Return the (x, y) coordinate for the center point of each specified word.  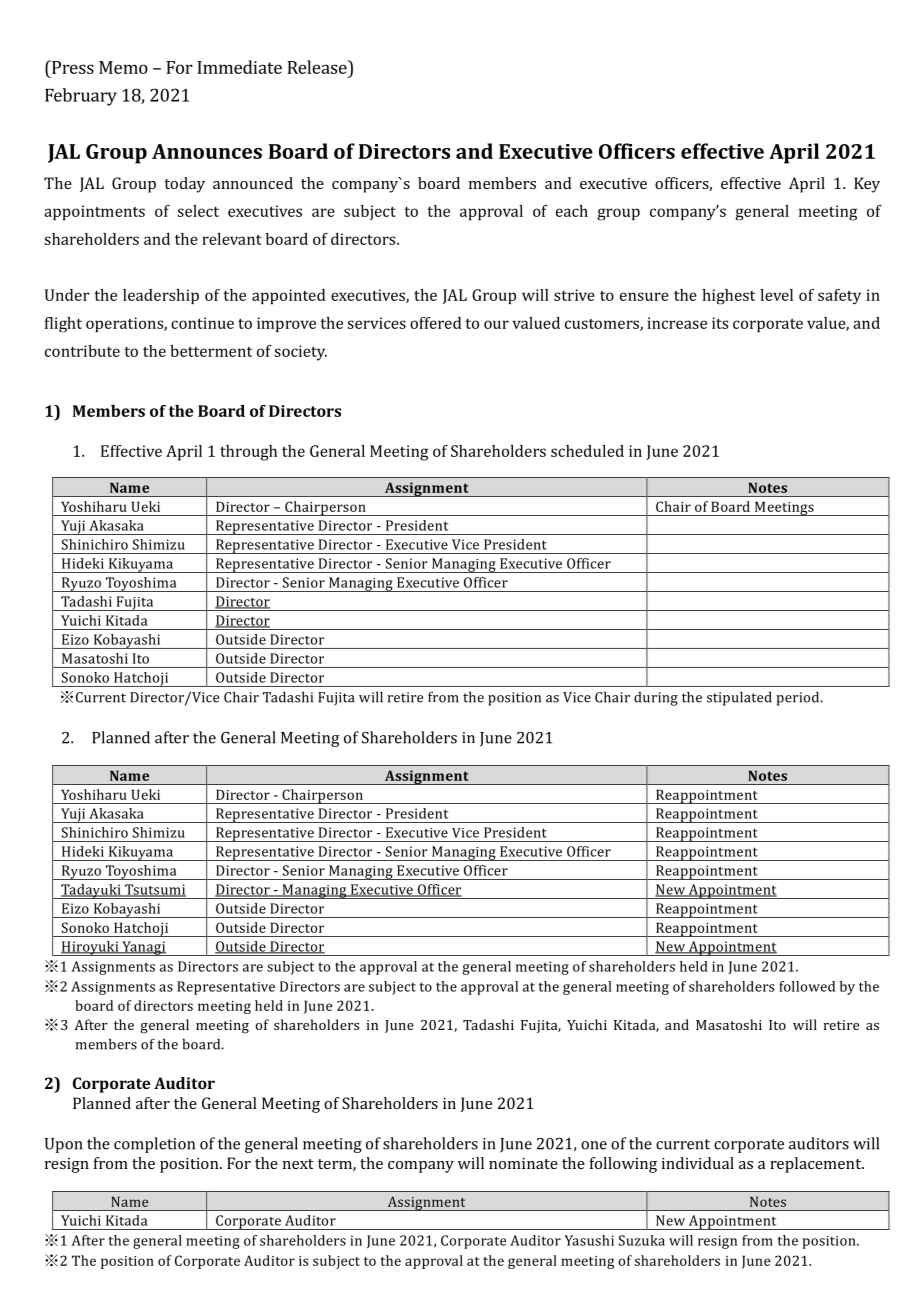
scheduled (587, 451)
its (720, 323)
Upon (63, 1145)
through (248, 453)
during (656, 698)
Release (318, 67)
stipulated (739, 698)
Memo (123, 67)
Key (867, 185)
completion (154, 1145)
